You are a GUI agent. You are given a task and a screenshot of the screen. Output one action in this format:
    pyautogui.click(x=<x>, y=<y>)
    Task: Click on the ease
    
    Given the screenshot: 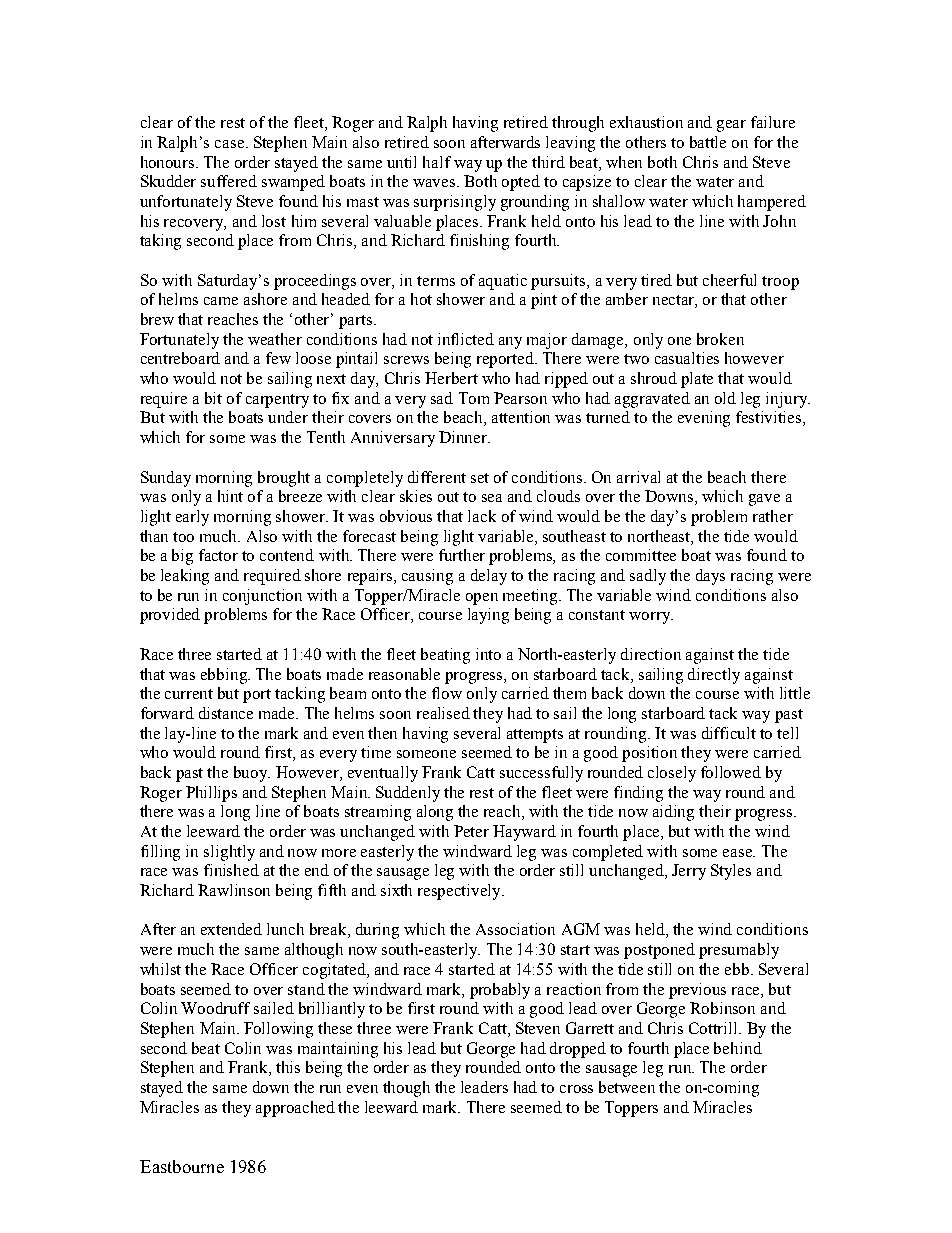 What is the action you would take?
    pyautogui.click(x=739, y=853)
